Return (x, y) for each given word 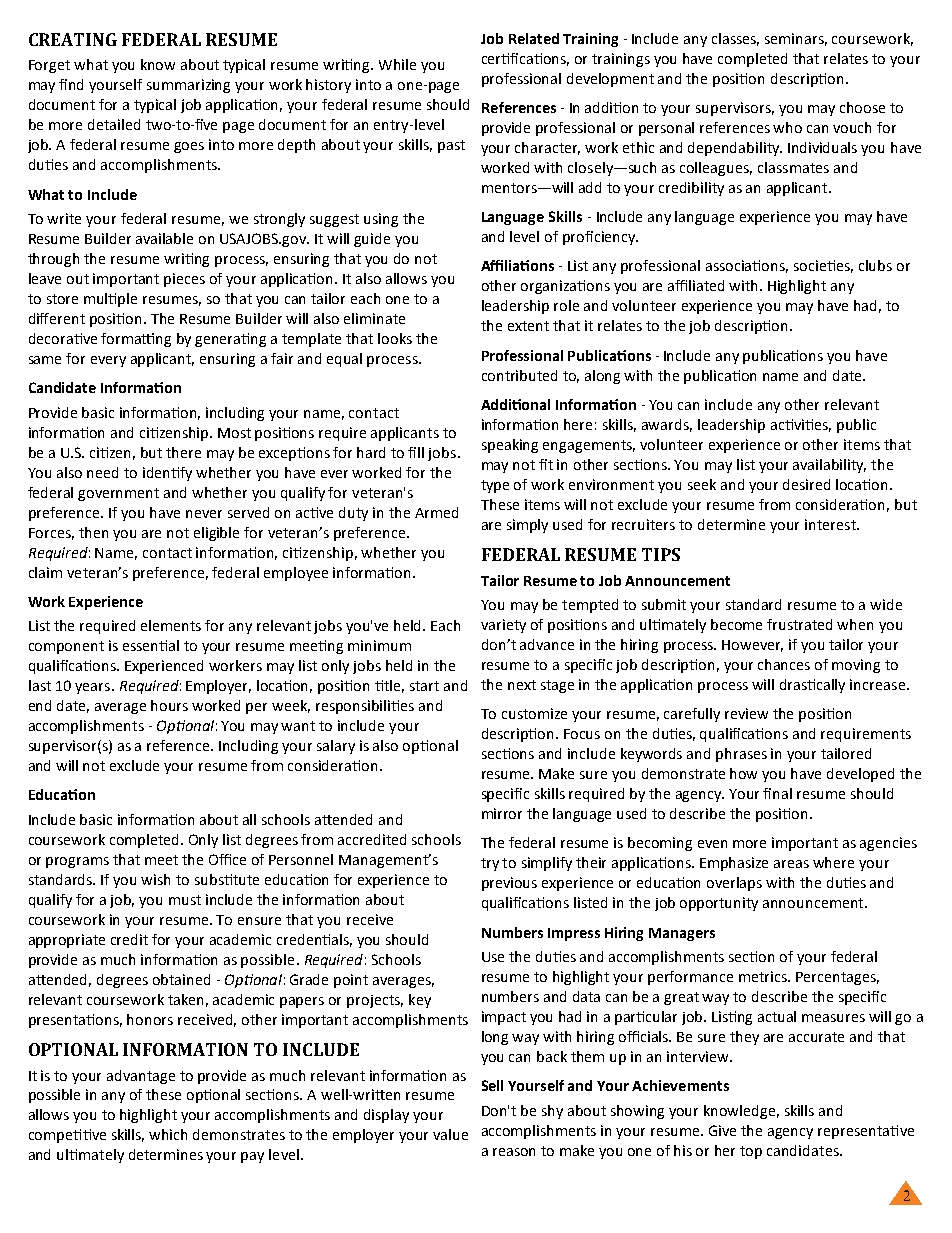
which (168, 1134)
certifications (525, 59)
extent (528, 326)
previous (509, 884)
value (450, 1134)
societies (823, 266)
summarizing (188, 86)
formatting (136, 340)
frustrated (799, 624)
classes (735, 39)
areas (791, 864)
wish (155, 879)
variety (503, 626)
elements (171, 625)
